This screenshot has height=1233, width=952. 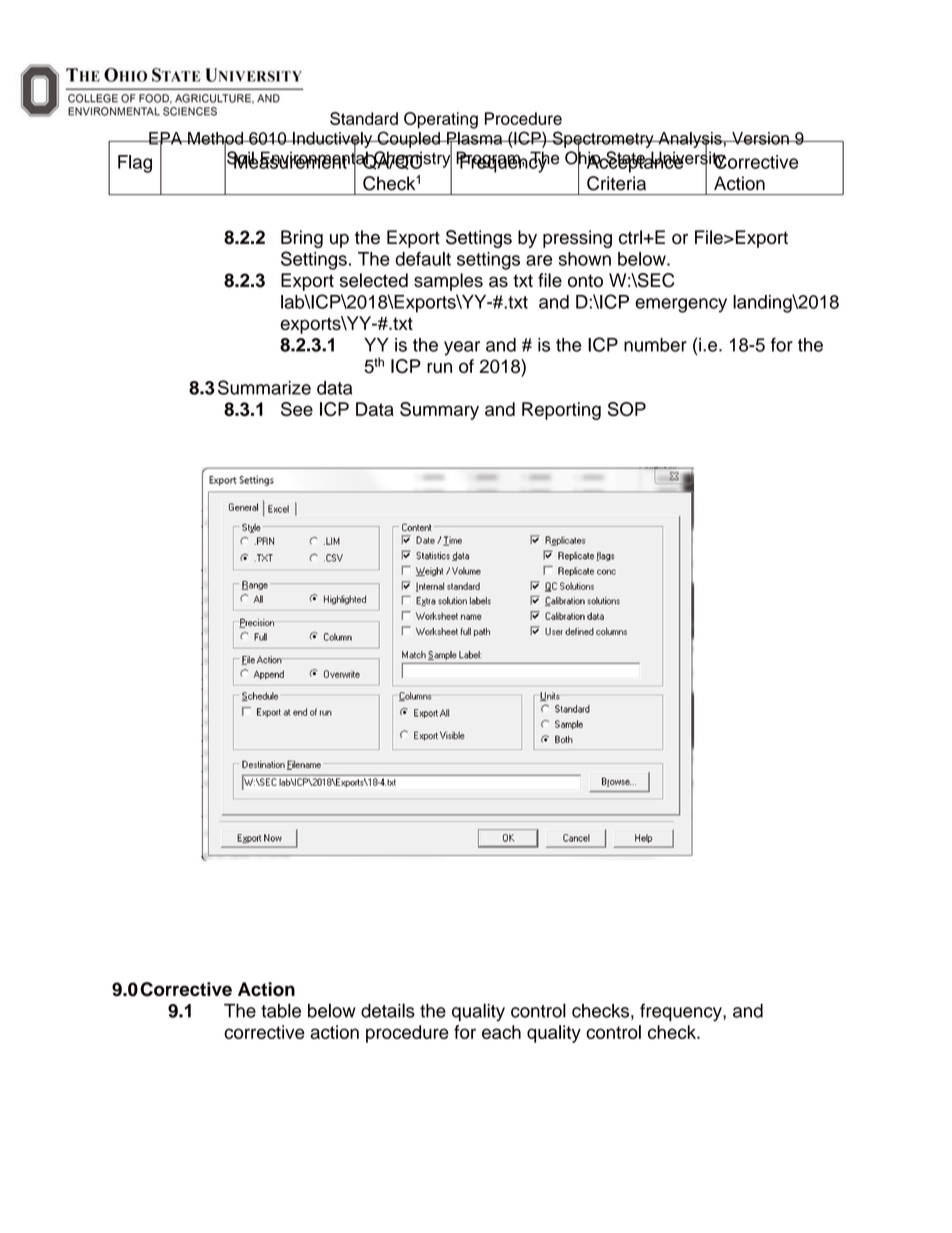 I want to click on SOP, so click(x=627, y=409).
